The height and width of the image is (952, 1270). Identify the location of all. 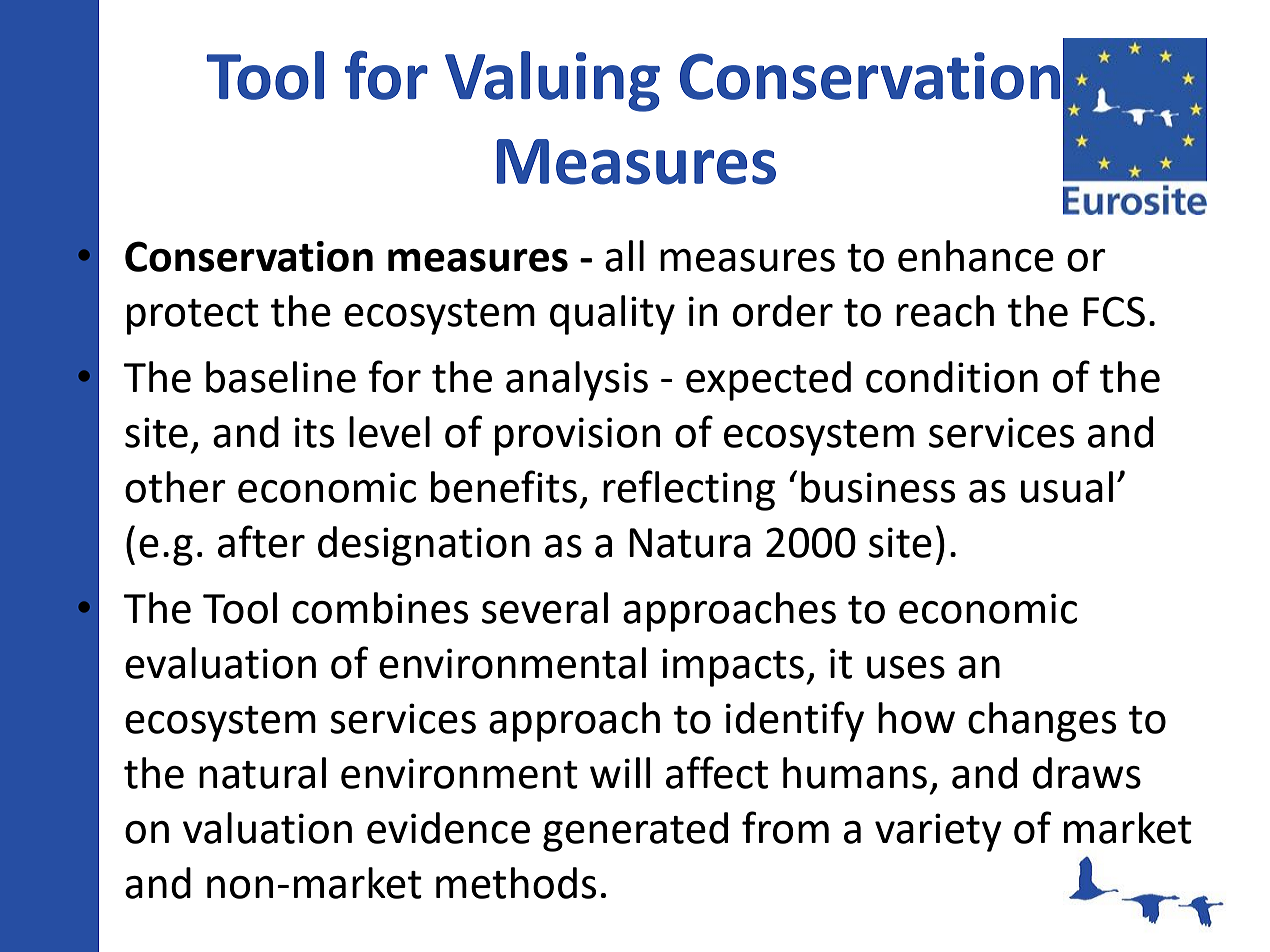
(624, 256).
